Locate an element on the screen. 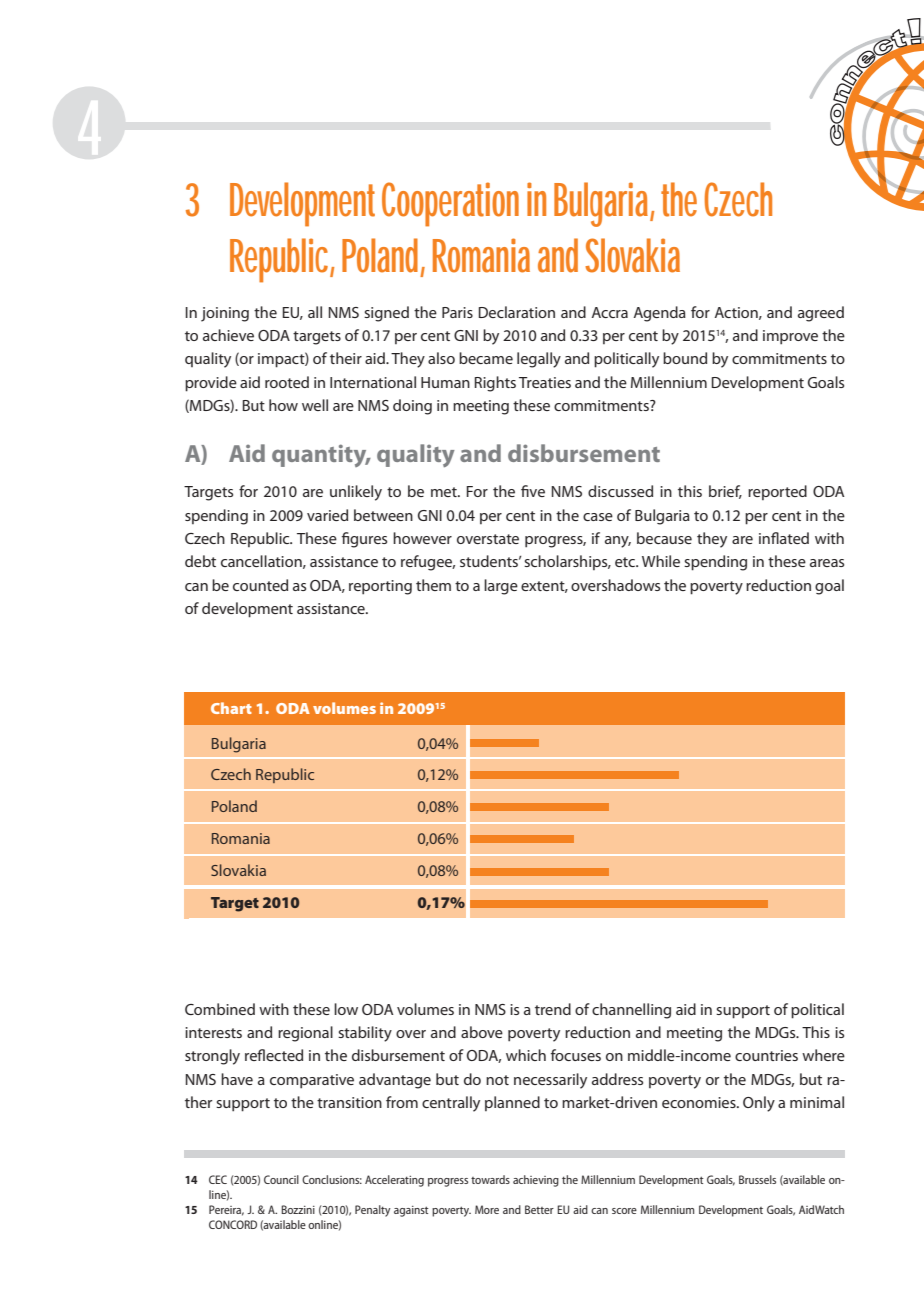 The width and height of the screenshot is (924, 1308). achieve is located at coordinates (228, 335).
